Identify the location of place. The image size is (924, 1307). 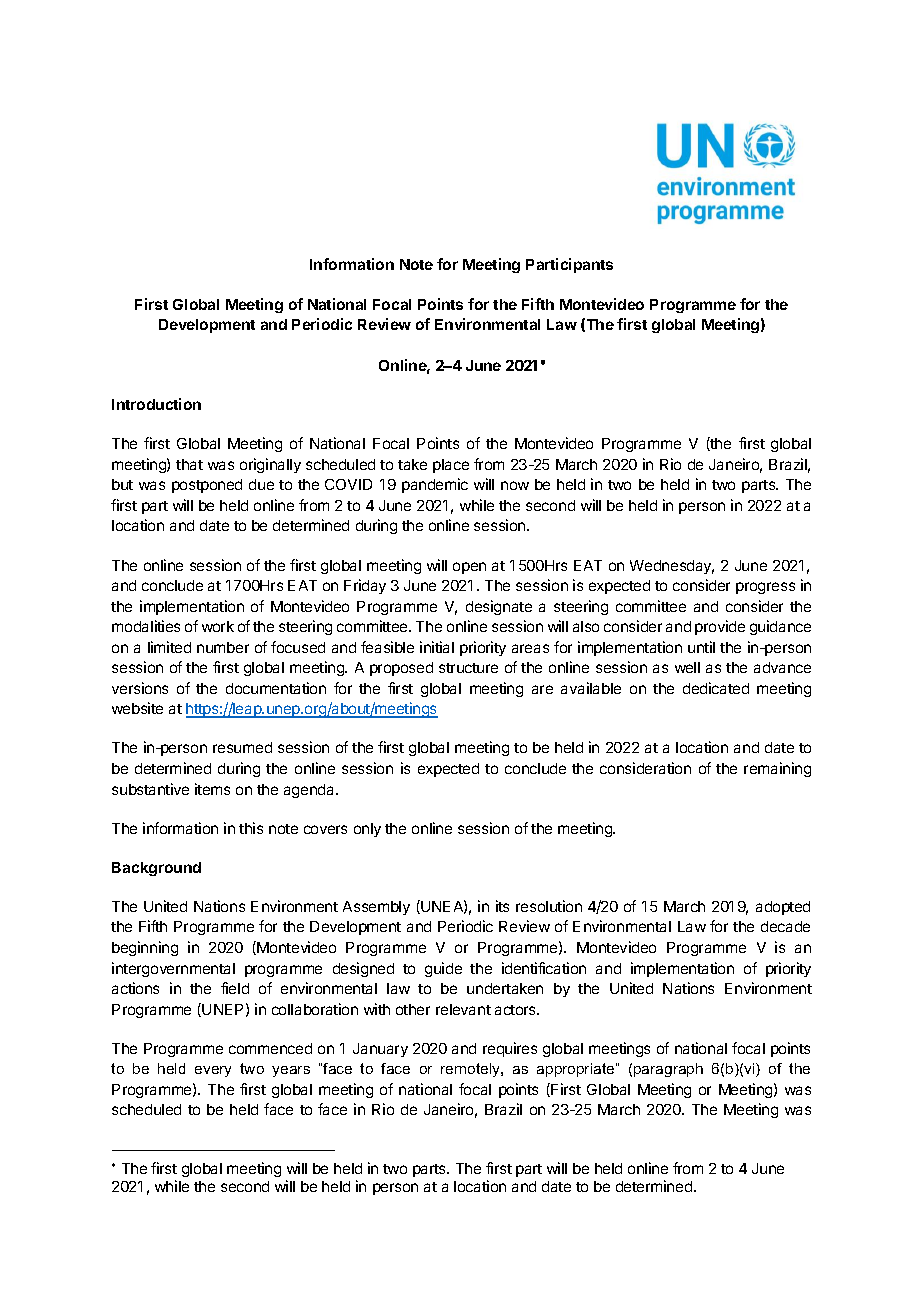
(451, 466).
